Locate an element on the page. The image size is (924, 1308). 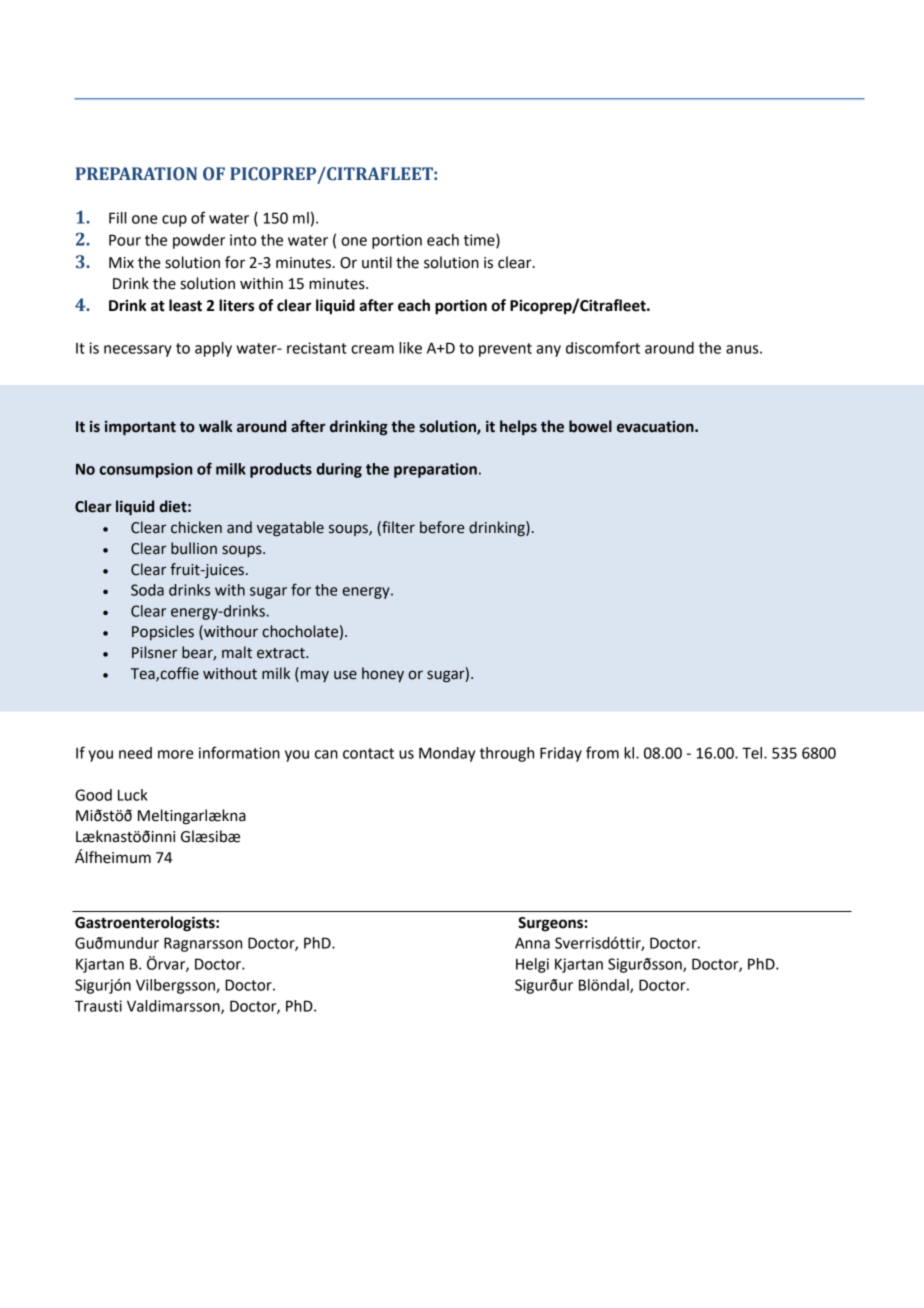
Anna is located at coordinates (532, 943).
